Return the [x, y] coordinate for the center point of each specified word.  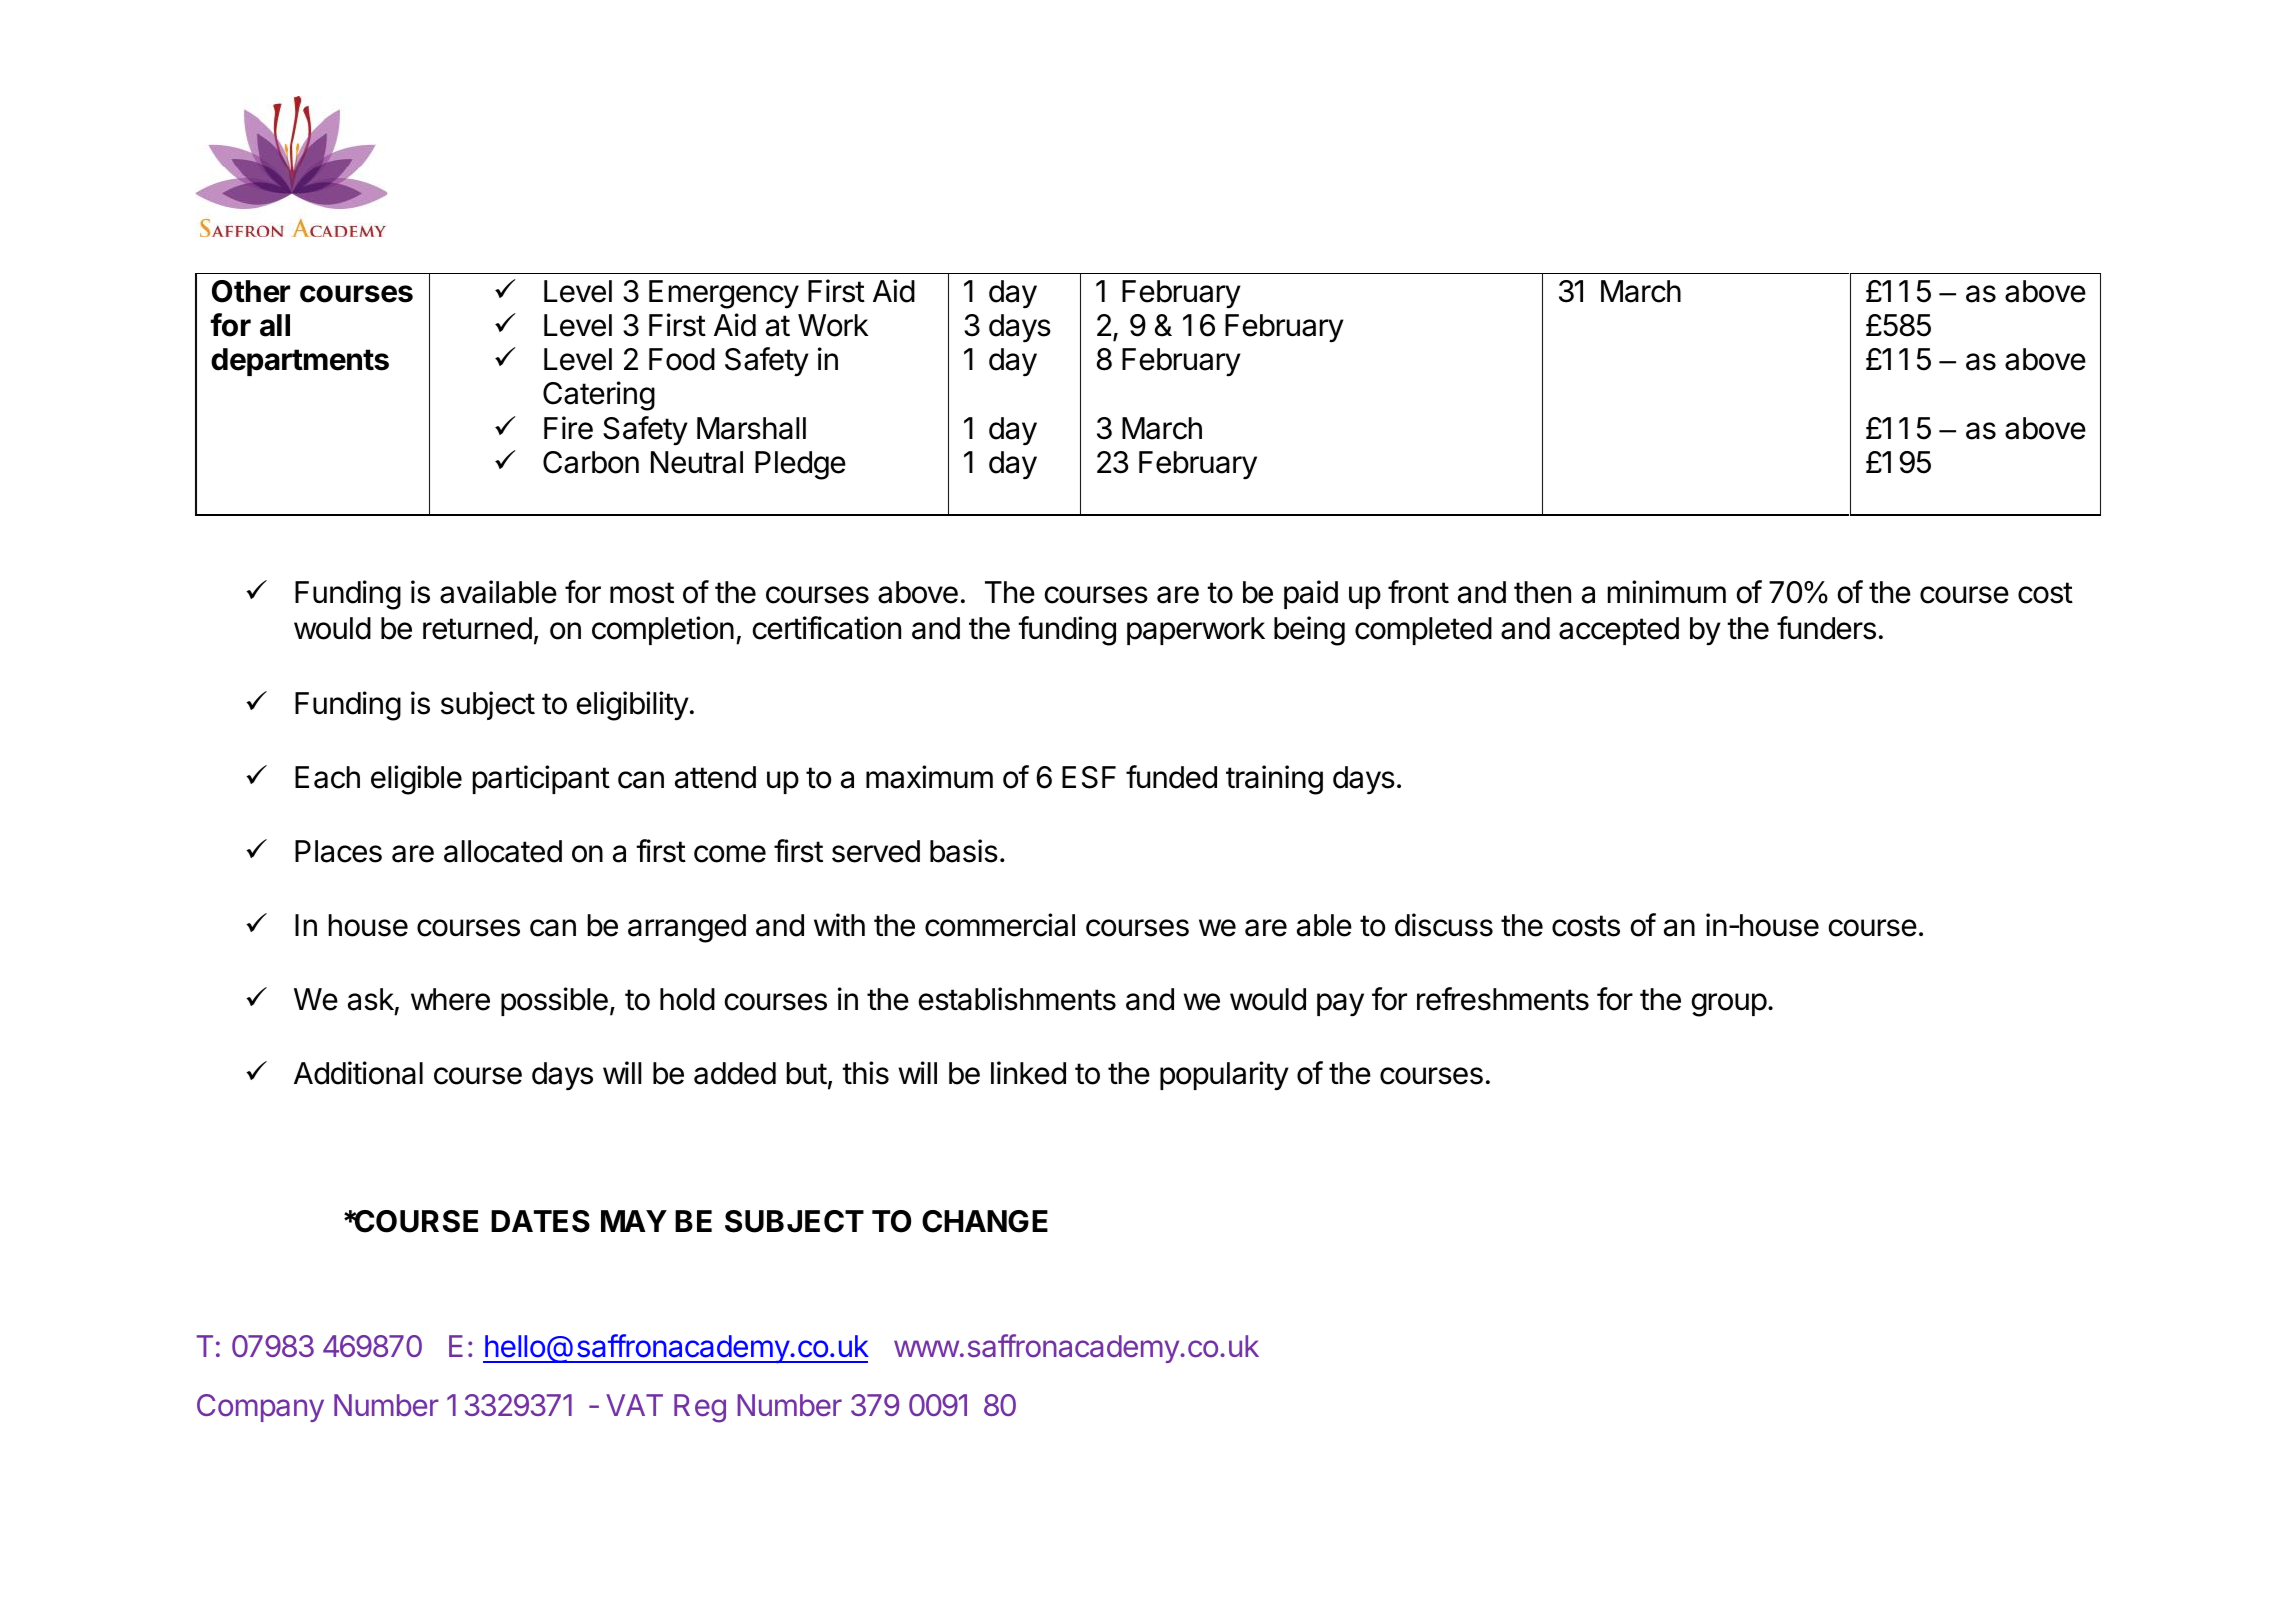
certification [827, 628]
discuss [1444, 925]
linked [1028, 1073]
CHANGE [985, 1221]
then [1542, 592]
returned [477, 628]
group [1729, 1005]
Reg [700, 1408]
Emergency [724, 294]
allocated [503, 851]
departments [300, 362]
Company [260, 1408]
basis [964, 851]
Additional [358, 1073]
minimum [1667, 591]
